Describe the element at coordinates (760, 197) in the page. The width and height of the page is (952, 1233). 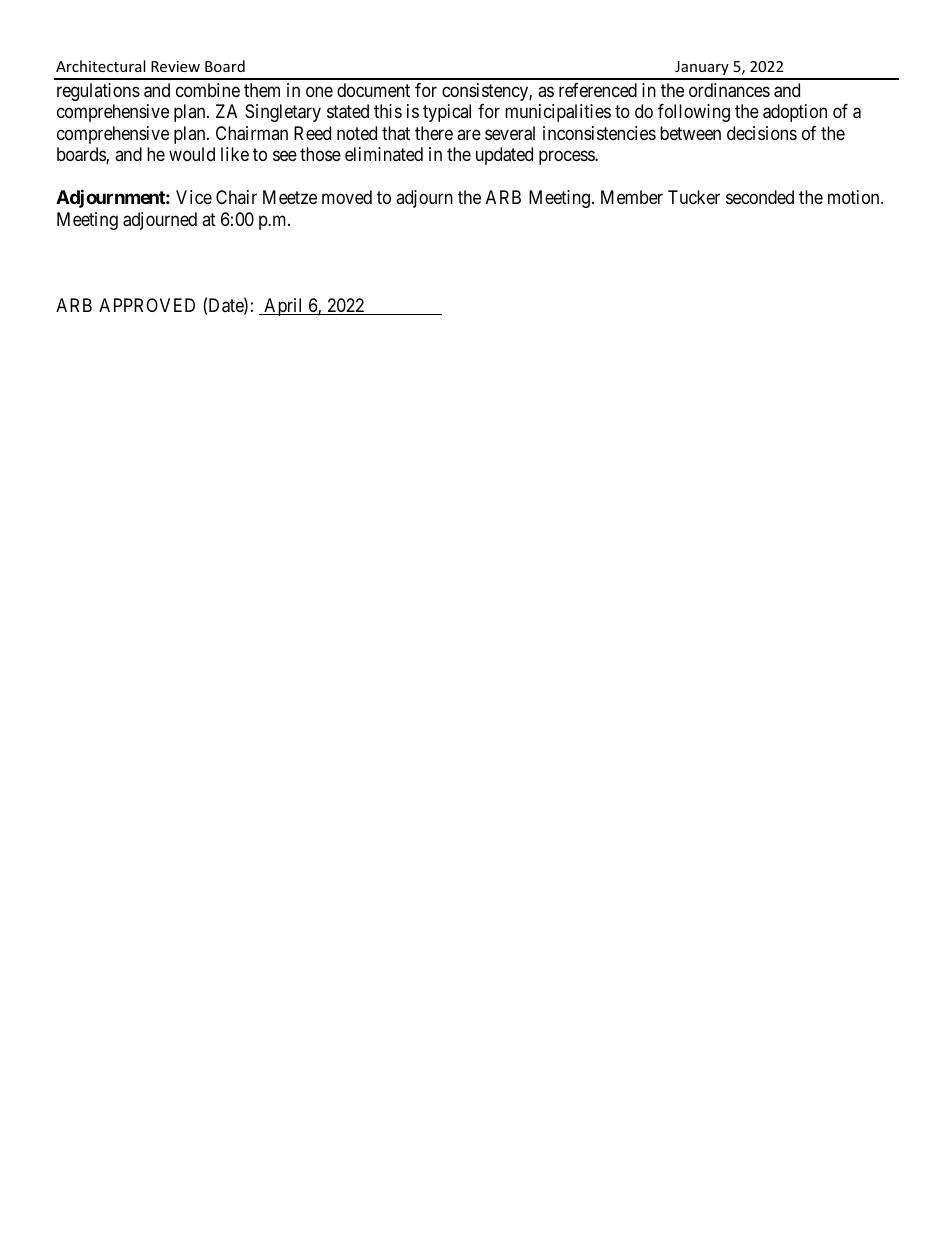
I see `seconded` at that location.
